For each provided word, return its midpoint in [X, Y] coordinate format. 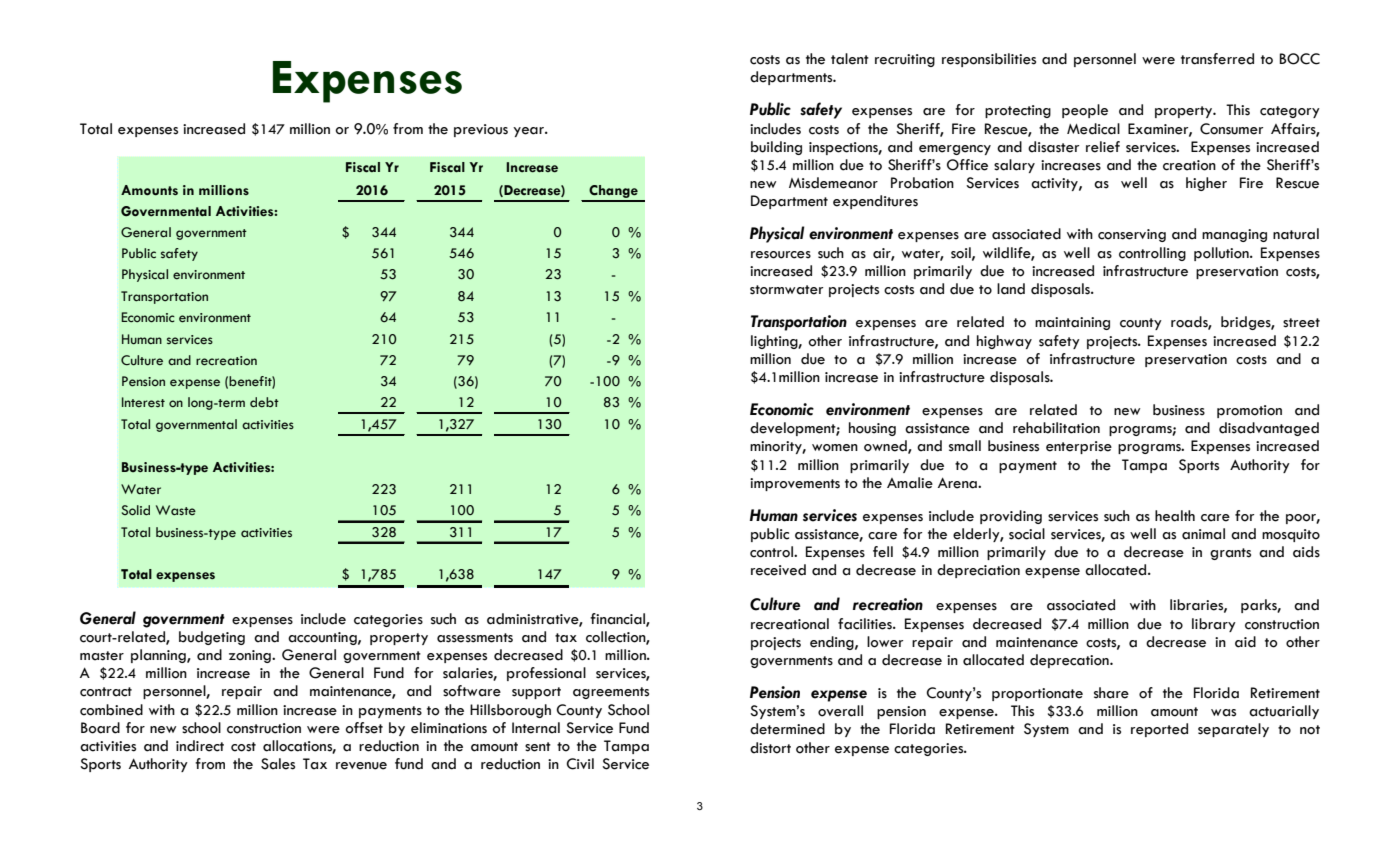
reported [1159, 730]
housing [872, 429]
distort [770, 748]
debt [264, 402]
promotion [1249, 411]
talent [850, 59]
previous [481, 130]
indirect [200, 746]
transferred [1217, 59]
